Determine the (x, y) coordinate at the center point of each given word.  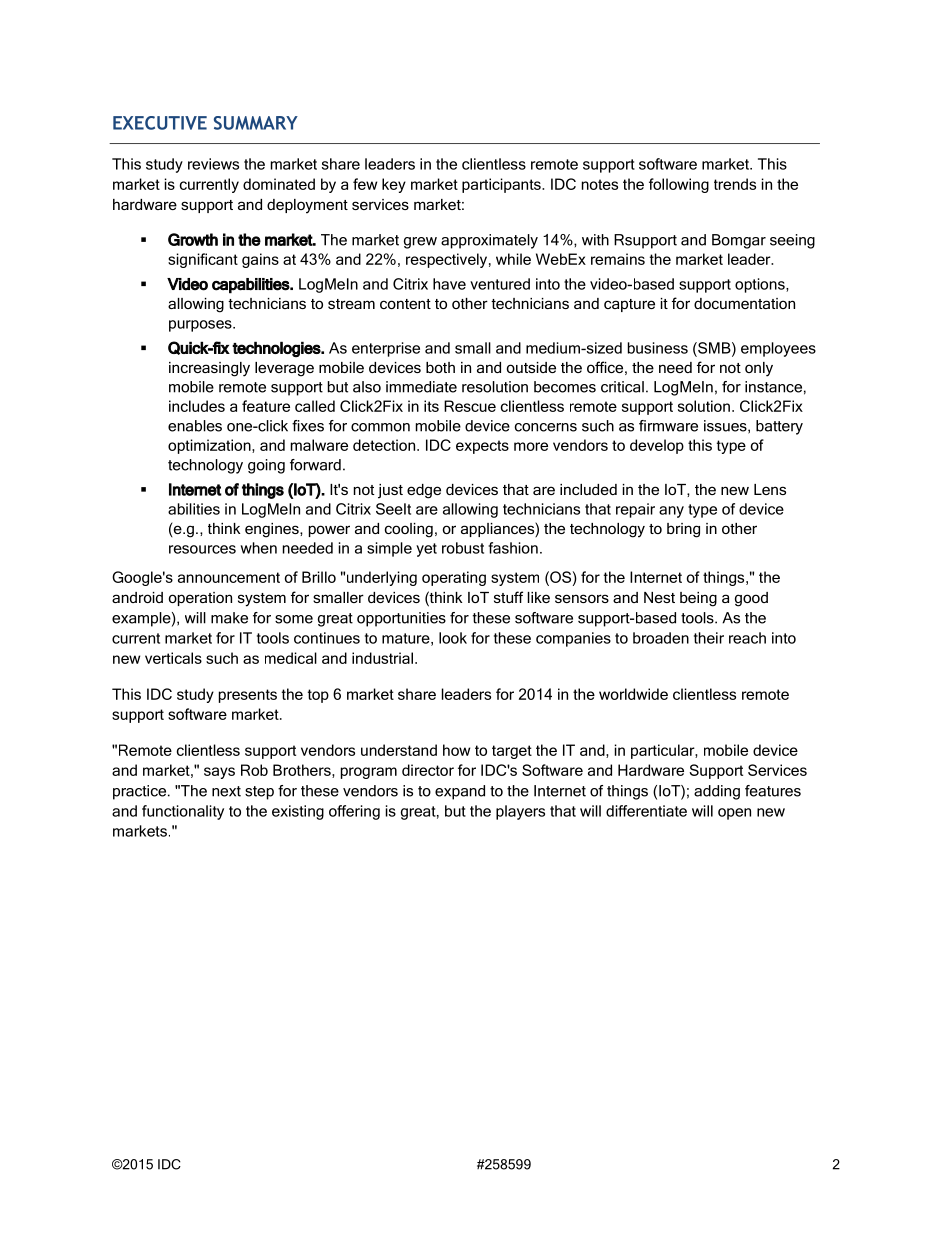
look (453, 638)
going (266, 466)
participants (502, 185)
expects (482, 447)
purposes (201, 326)
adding (717, 792)
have (449, 284)
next (226, 791)
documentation (744, 303)
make (229, 618)
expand (460, 792)
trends (735, 184)
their (709, 638)
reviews (213, 164)
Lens (770, 489)
